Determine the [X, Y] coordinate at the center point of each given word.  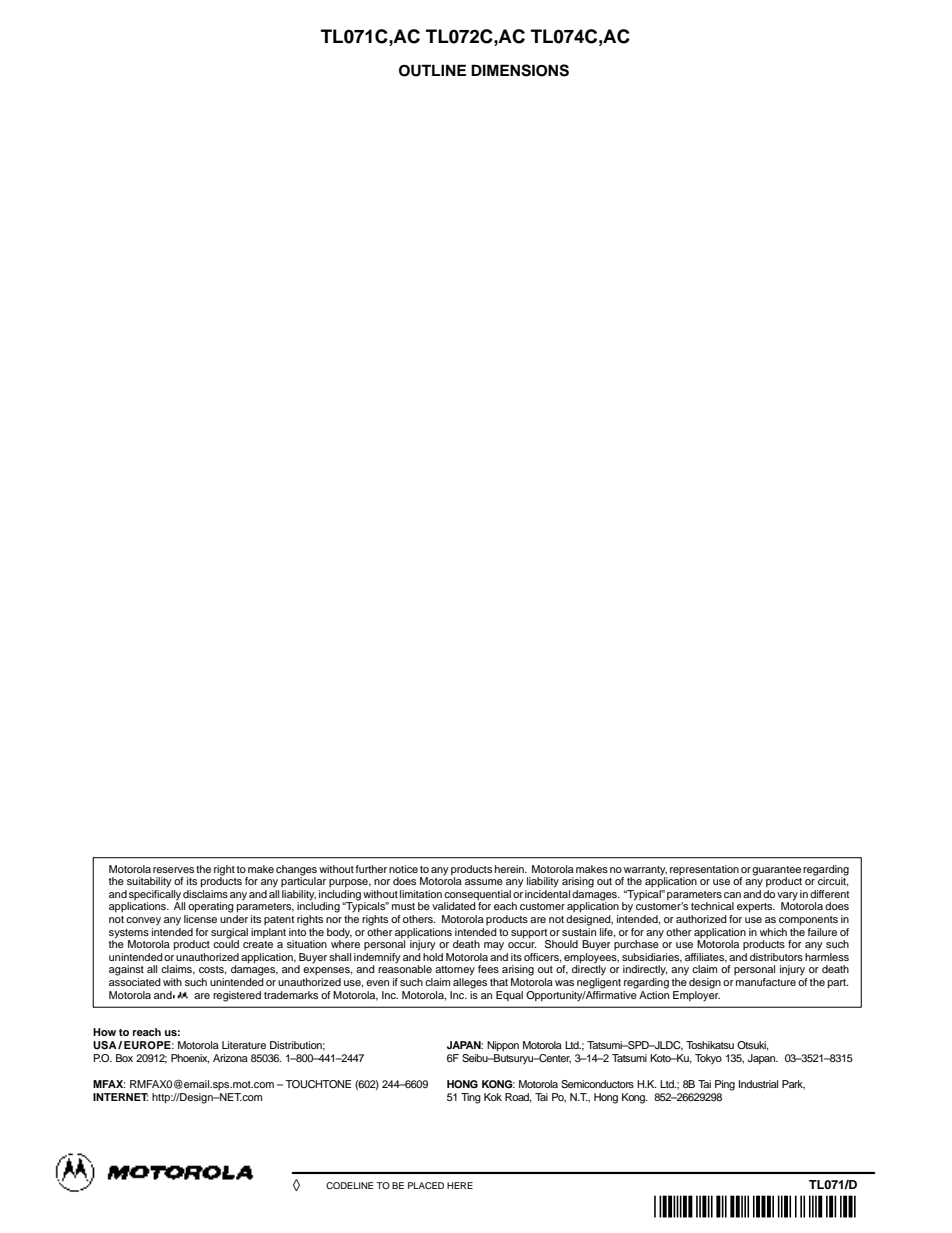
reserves [173, 870]
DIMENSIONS [520, 70]
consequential [478, 896]
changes [296, 870]
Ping [725, 1085]
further [371, 869]
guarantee [776, 871]
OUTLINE [432, 70]
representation [704, 870]
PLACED [426, 1185]
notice [403, 869]
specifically [155, 895]
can [732, 895]
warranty [645, 871]
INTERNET [121, 1097]
